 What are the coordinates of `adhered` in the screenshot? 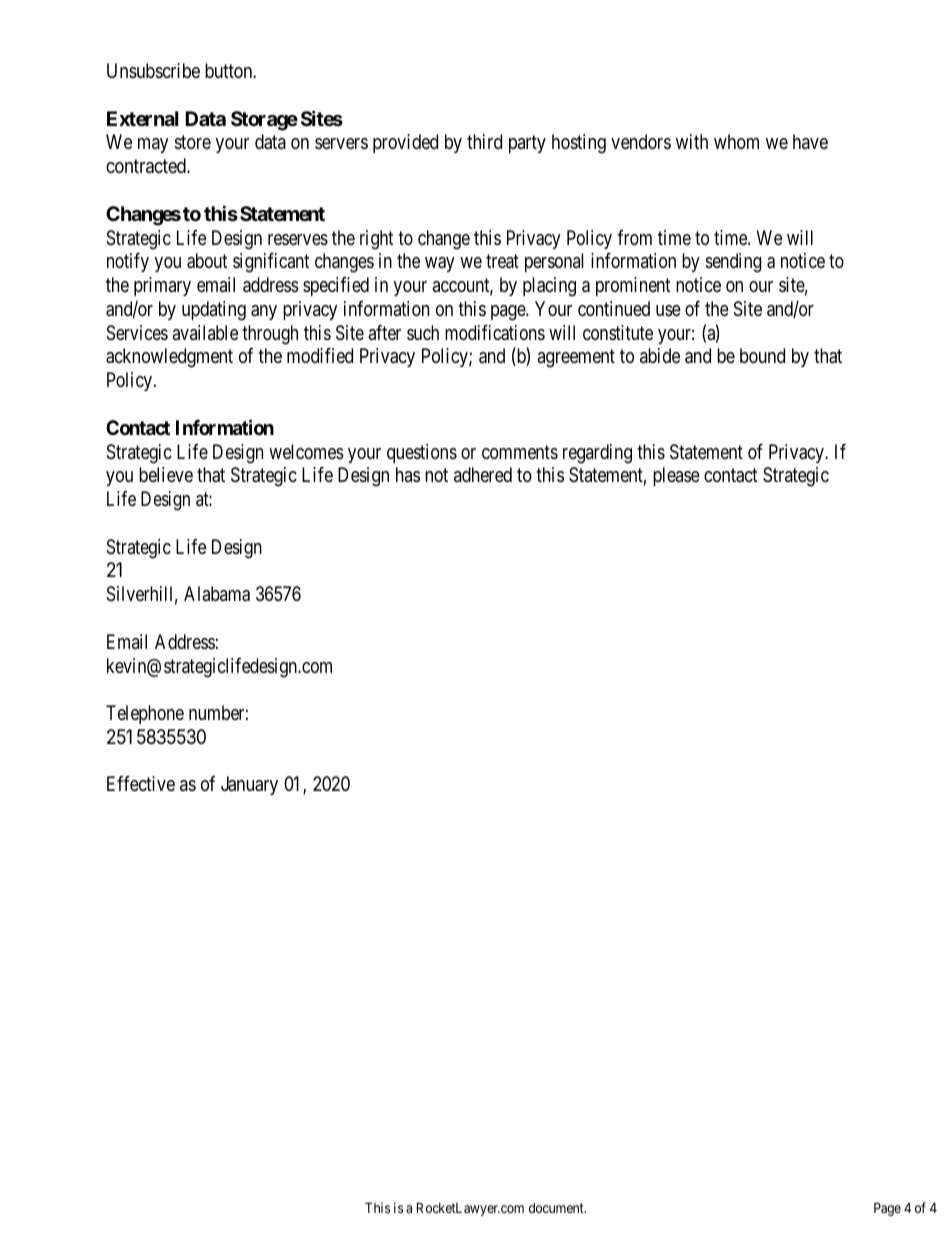 It's located at (483, 474).
